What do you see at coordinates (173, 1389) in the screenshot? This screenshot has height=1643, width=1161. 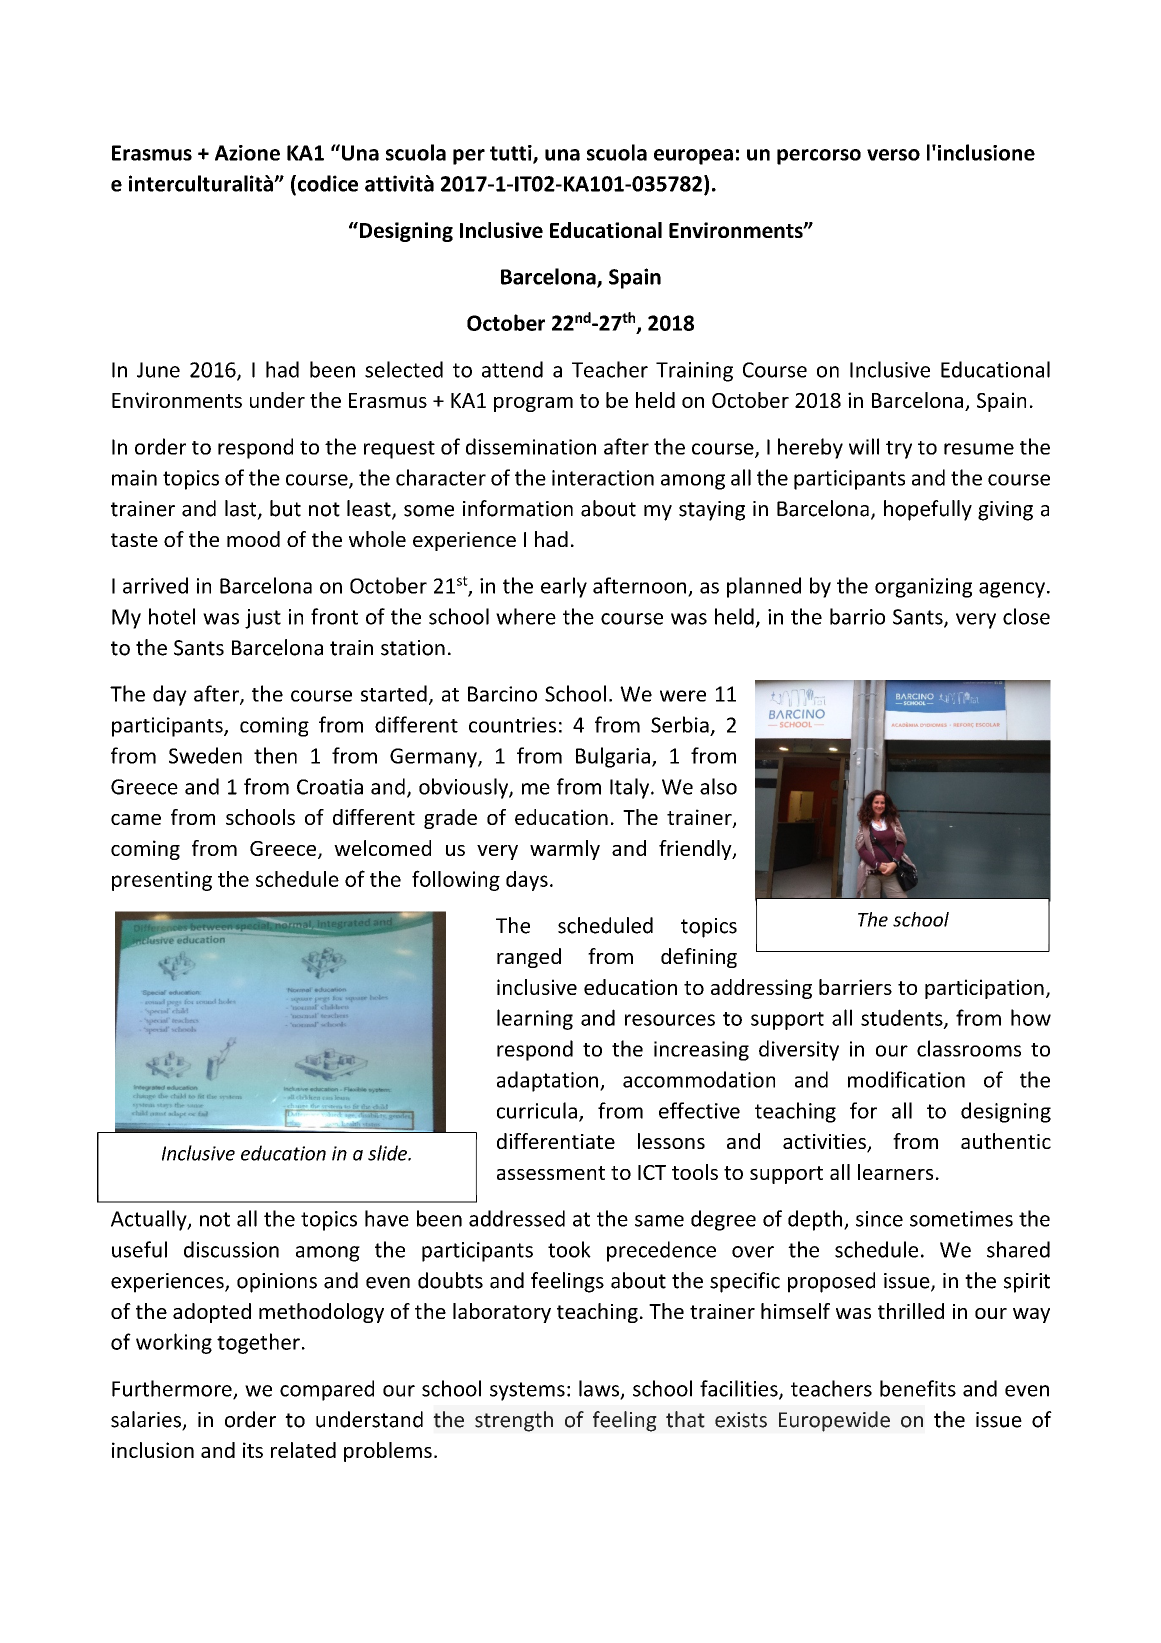 I see `Furthermore` at bounding box center [173, 1389].
